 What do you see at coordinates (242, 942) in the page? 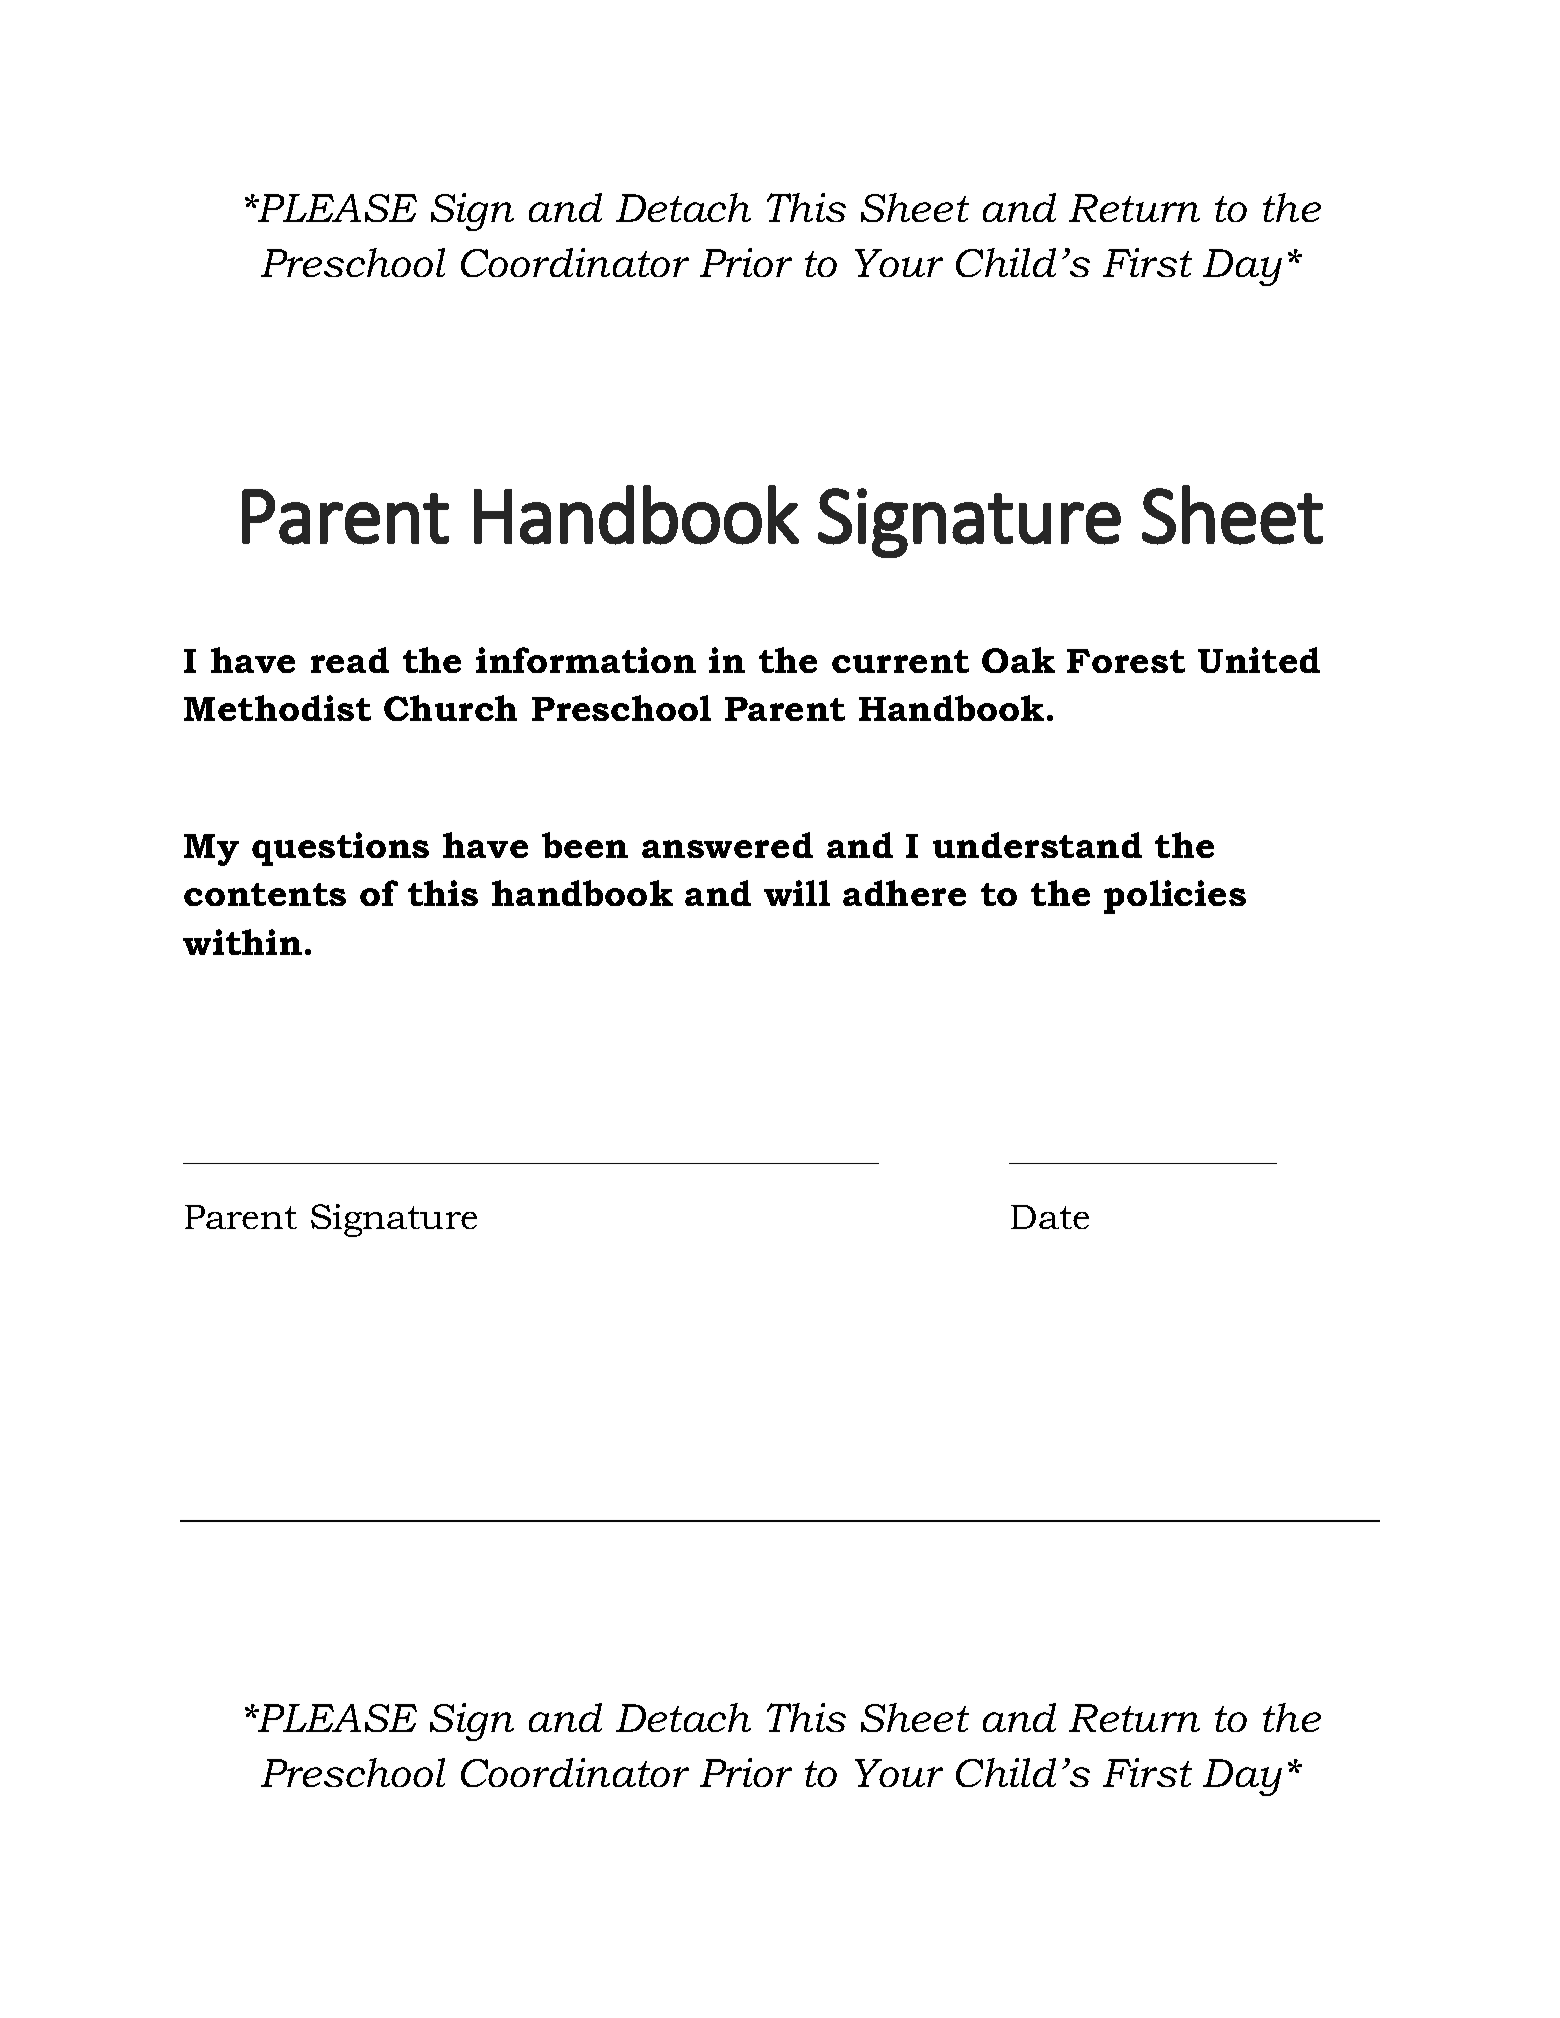
I see `within` at bounding box center [242, 942].
